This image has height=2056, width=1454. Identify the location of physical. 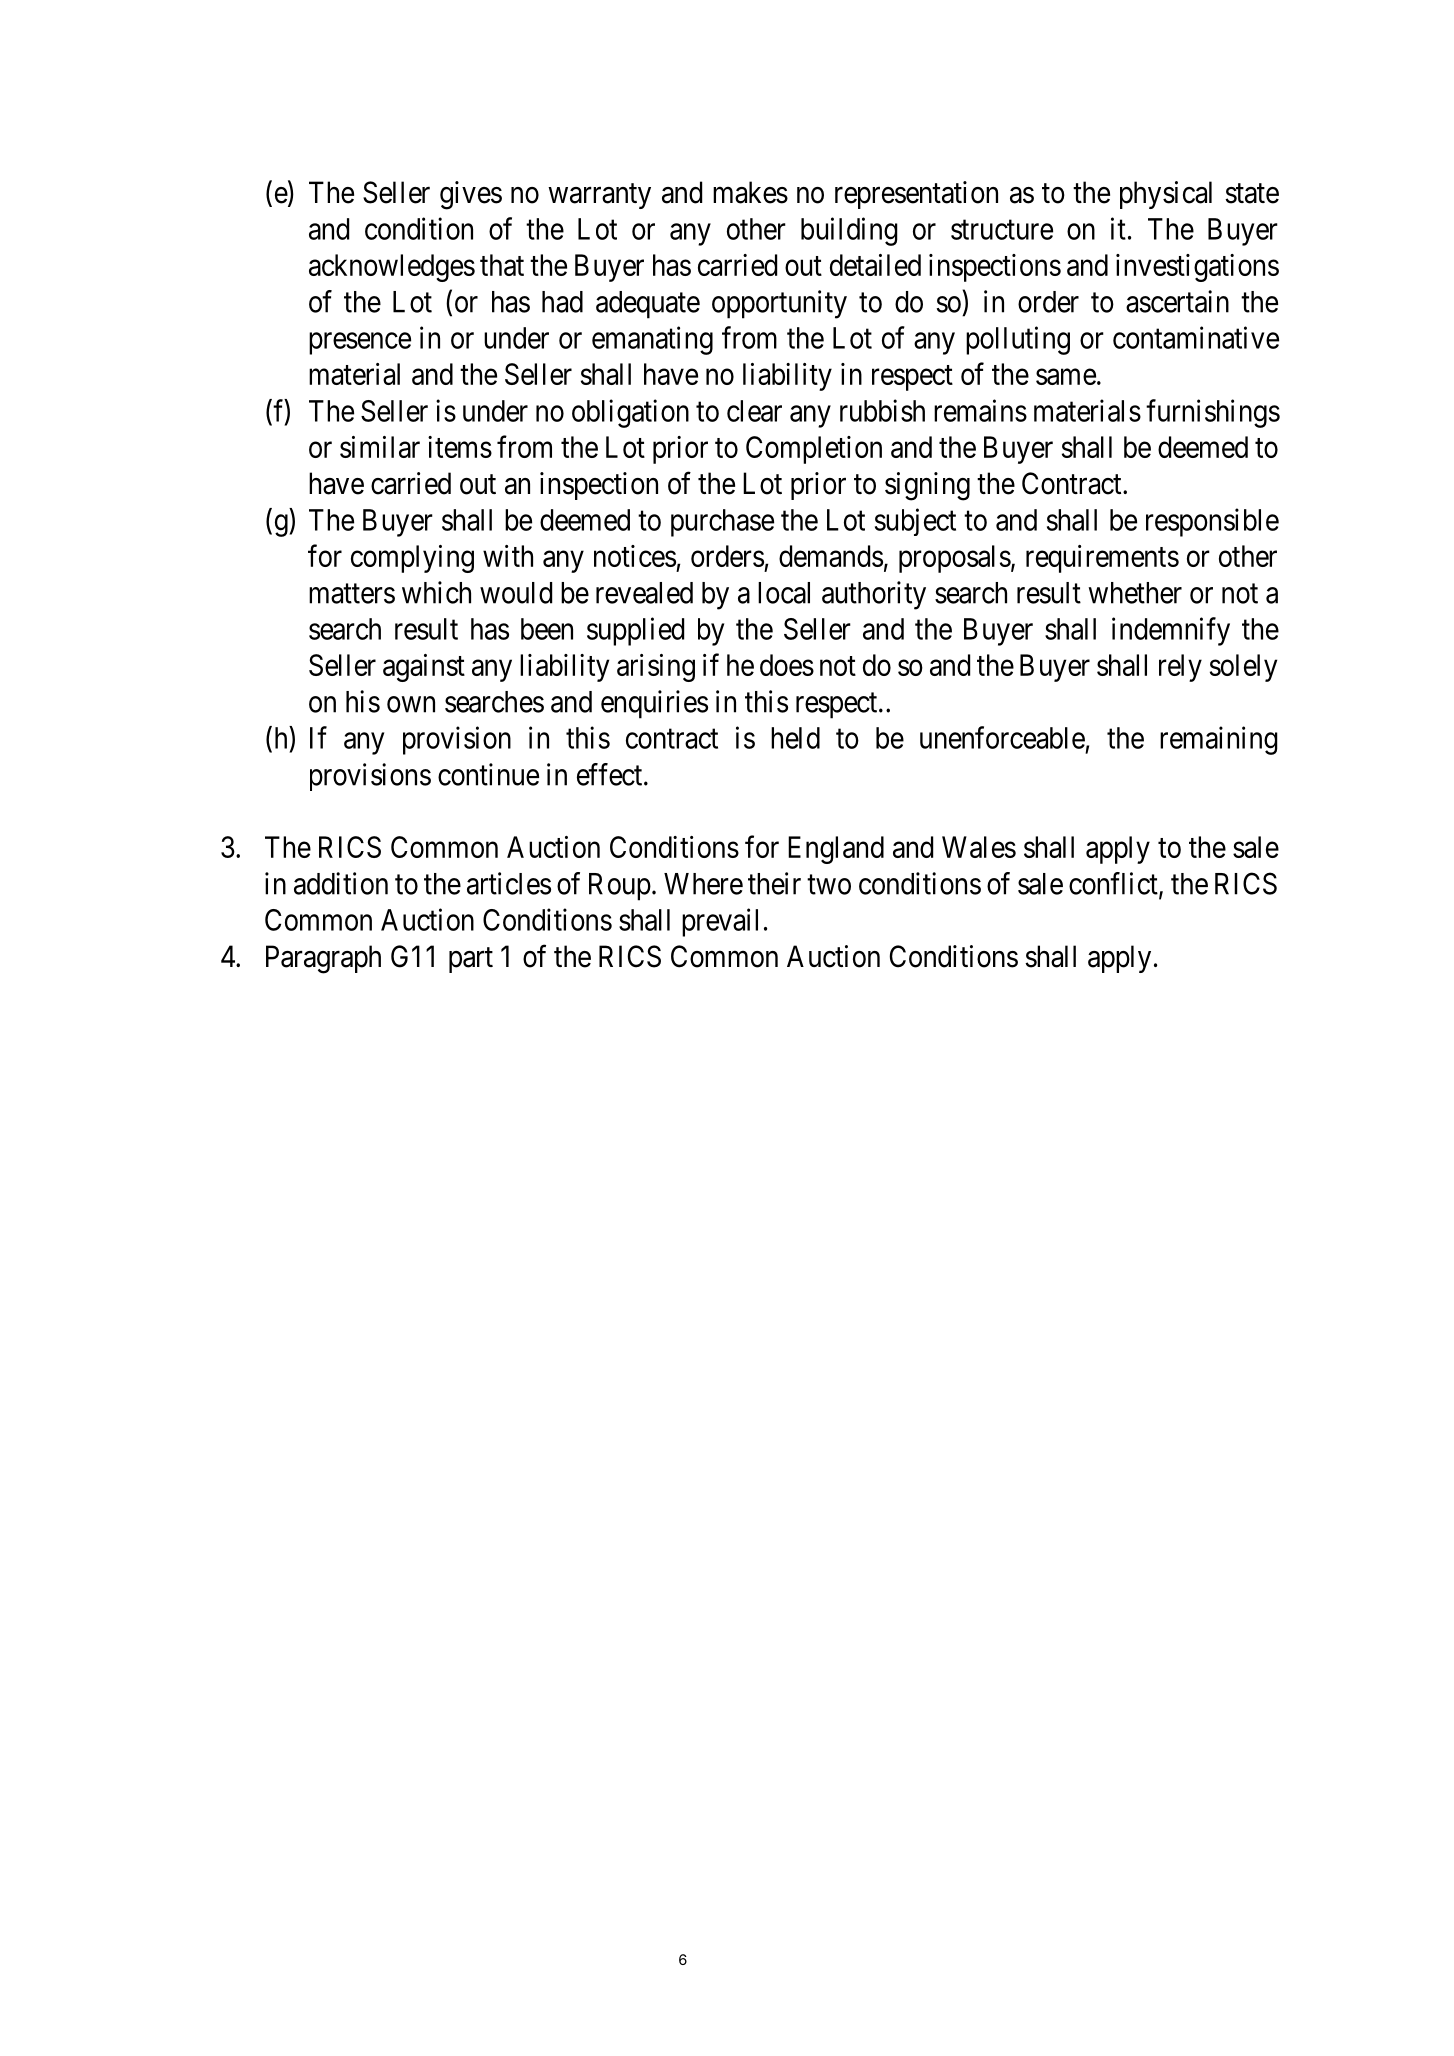
(1166, 195).
